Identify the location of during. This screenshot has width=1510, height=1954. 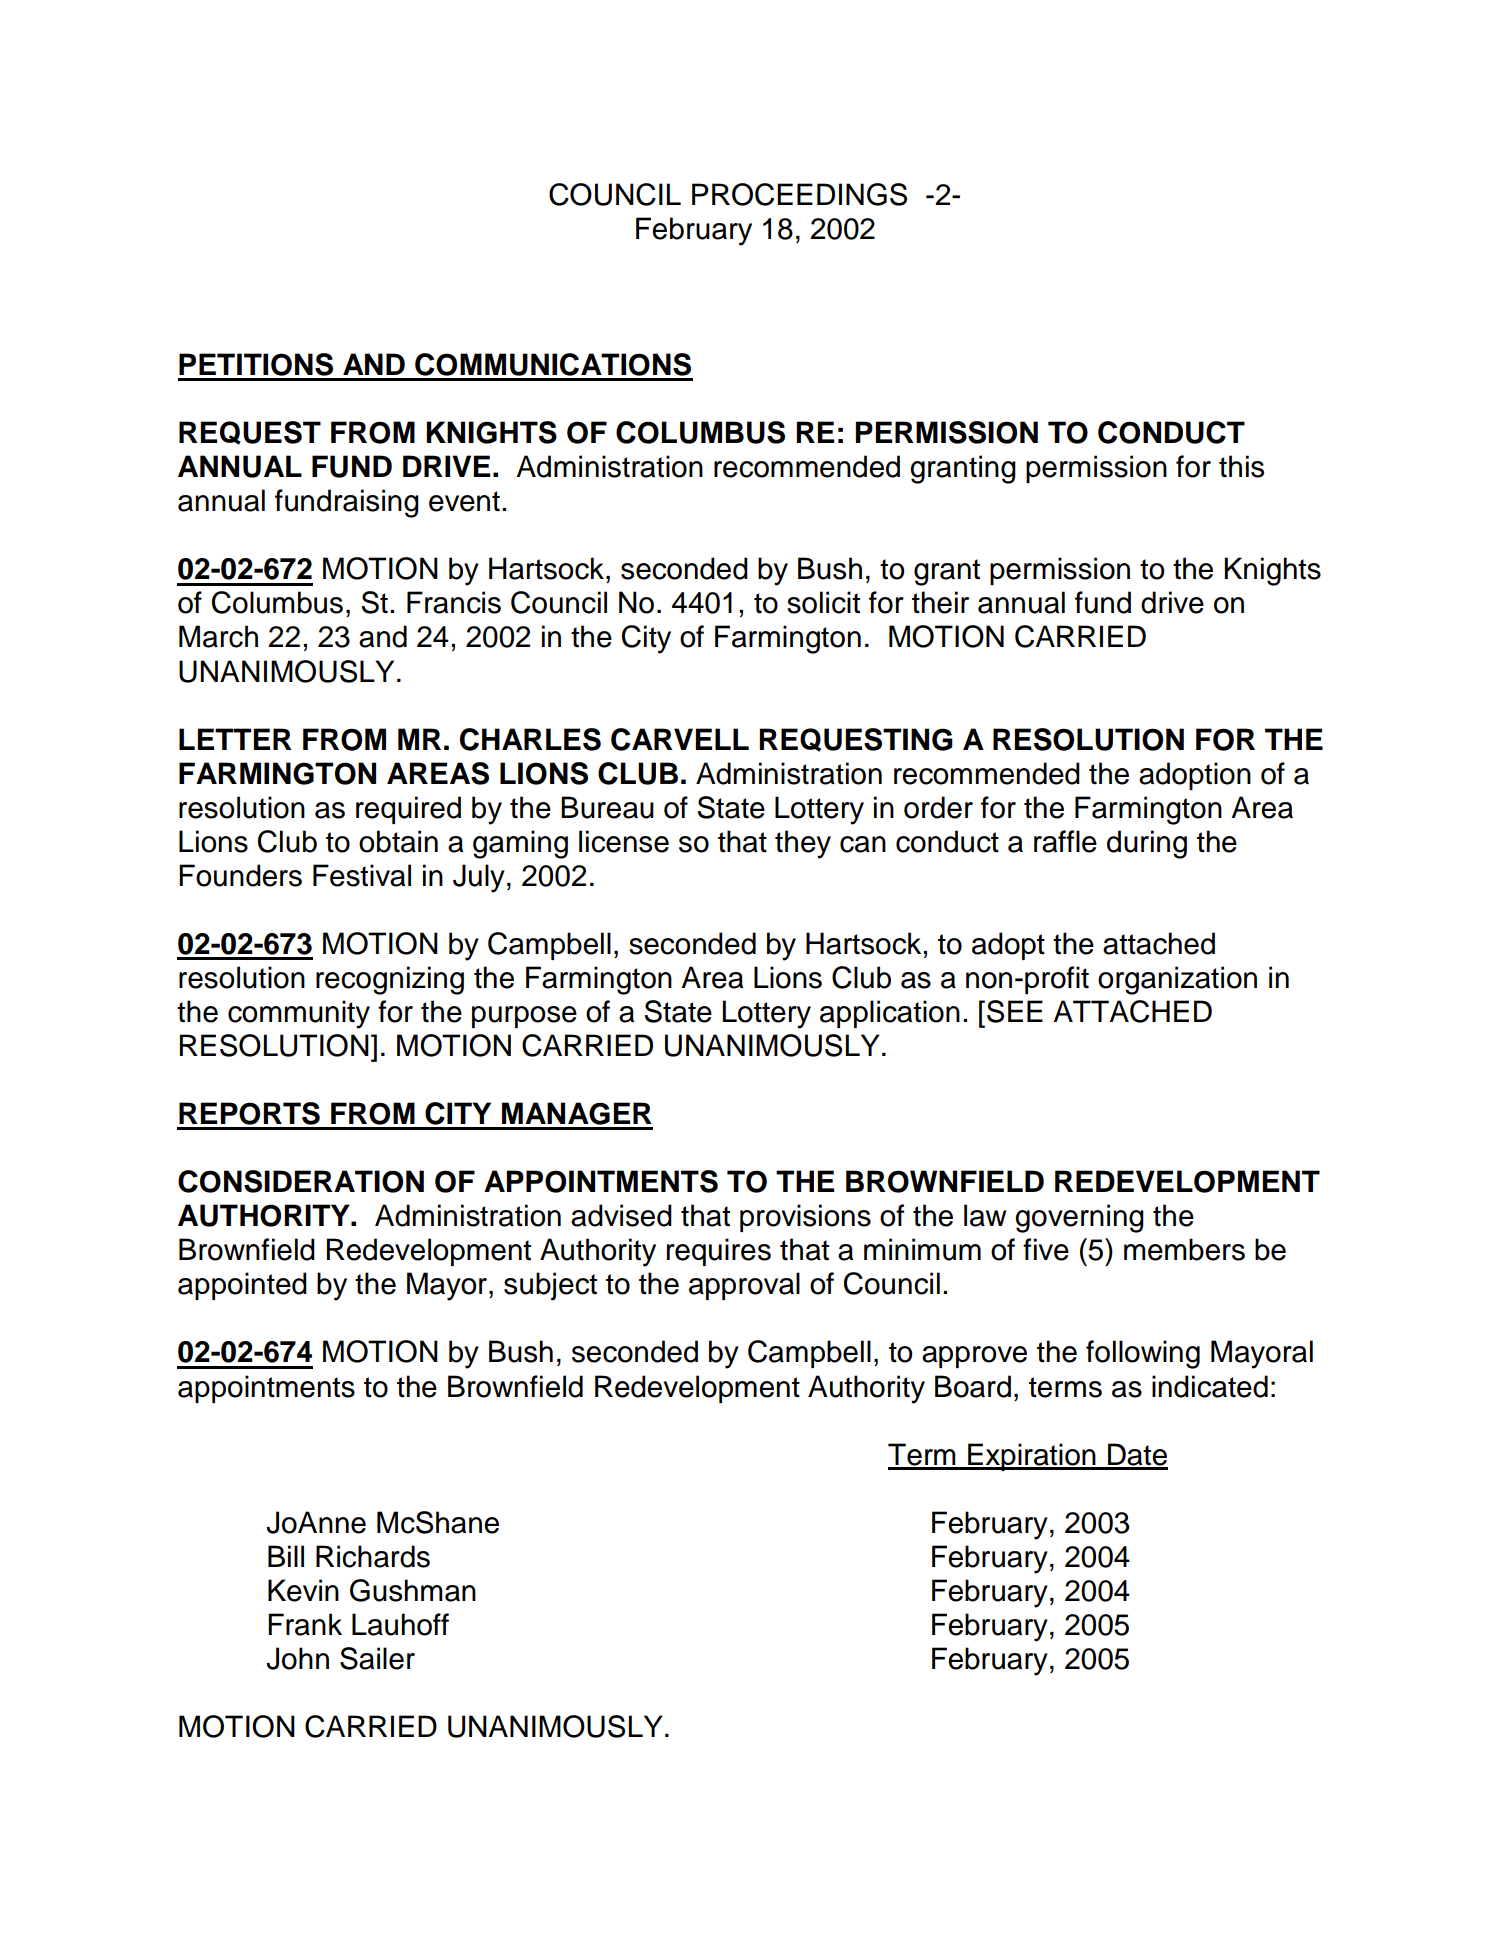
(1147, 844).
